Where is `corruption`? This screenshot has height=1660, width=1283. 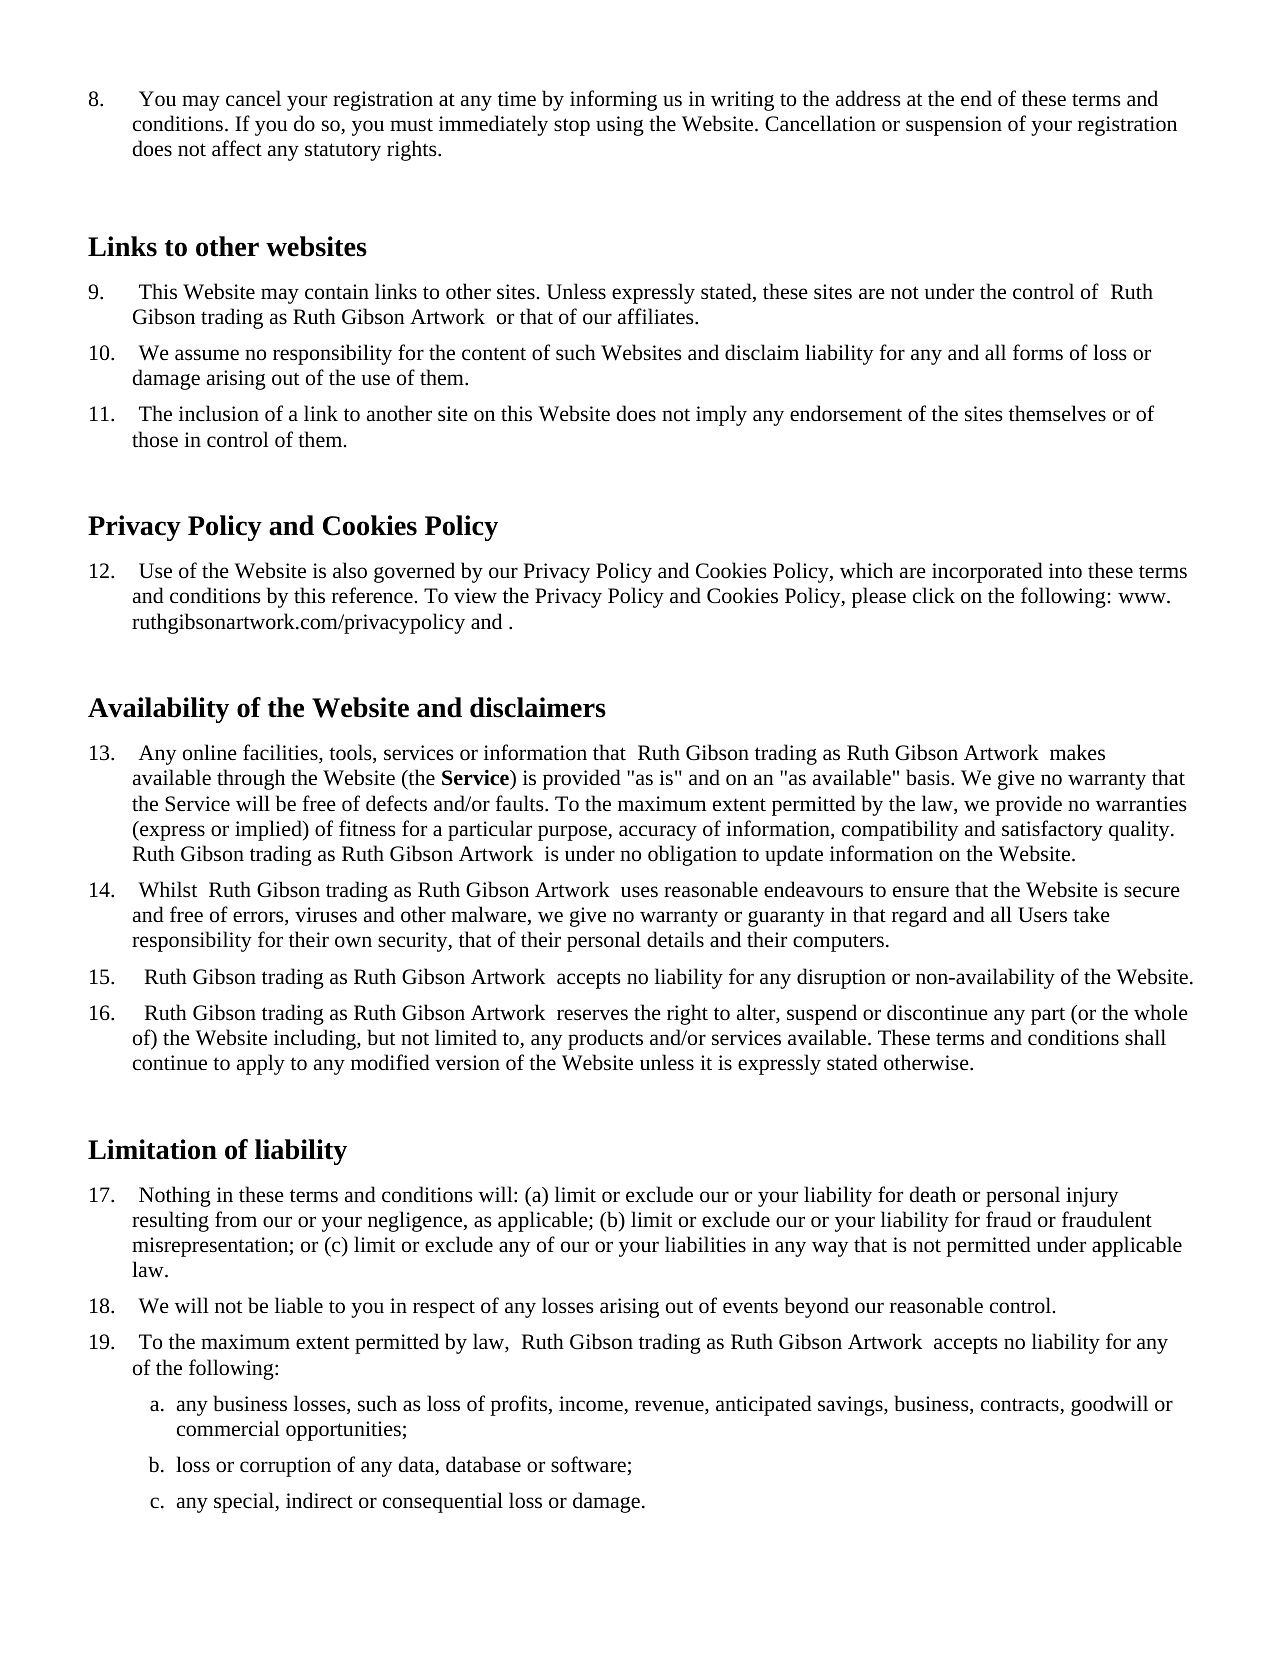
corruption is located at coordinates (285, 1467).
